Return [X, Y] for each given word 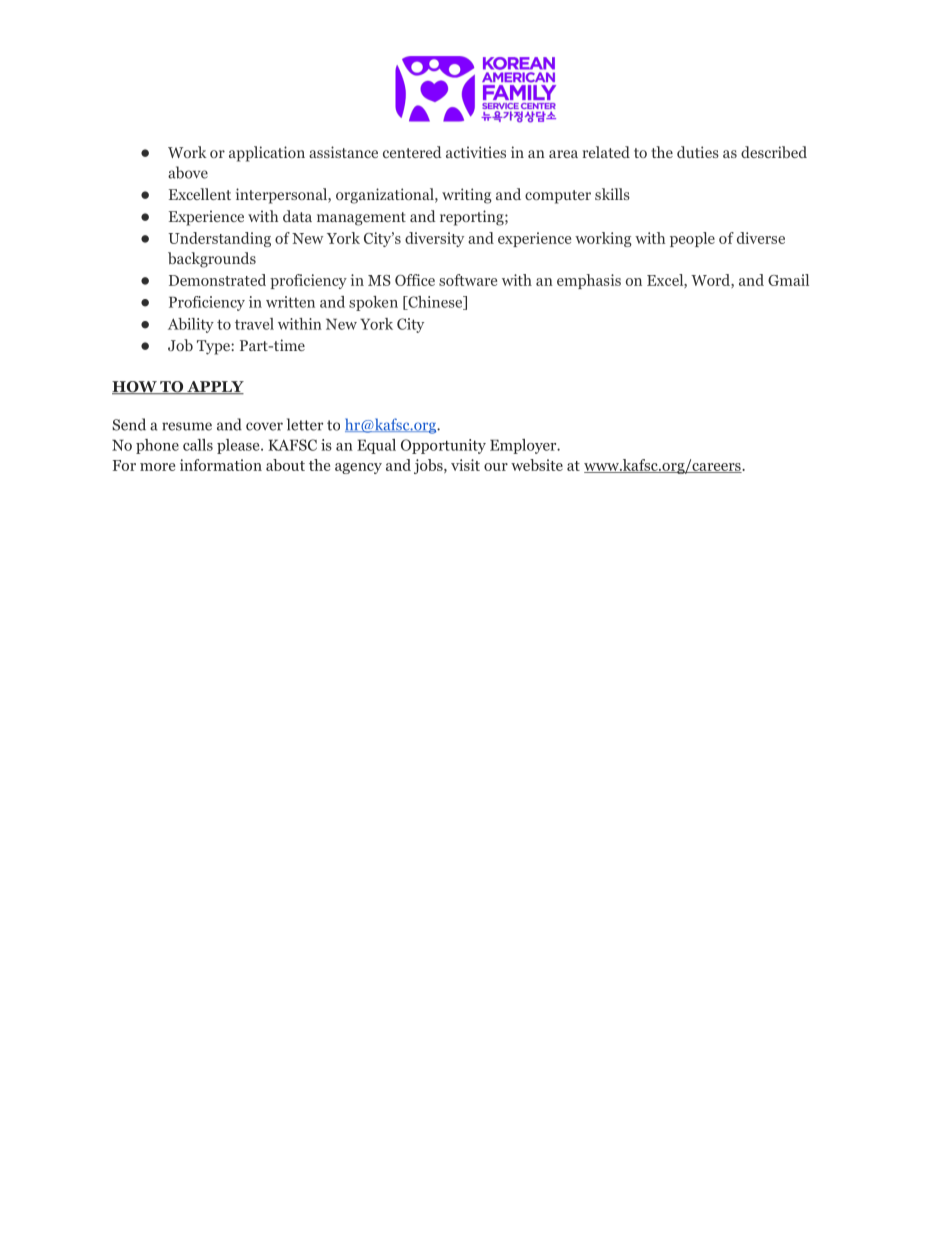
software [468, 280]
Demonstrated [217, 280]
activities [476, 152]
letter [305, 424]
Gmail [788, 280]
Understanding [219, 239]
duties [698, 152]
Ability [191, 325]
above [188, 172]
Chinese [435, 303]
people [692, 239]
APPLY [214, 387]
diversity [434, 239]
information [221, 465]
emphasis [589, 281]
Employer [524, 446]
